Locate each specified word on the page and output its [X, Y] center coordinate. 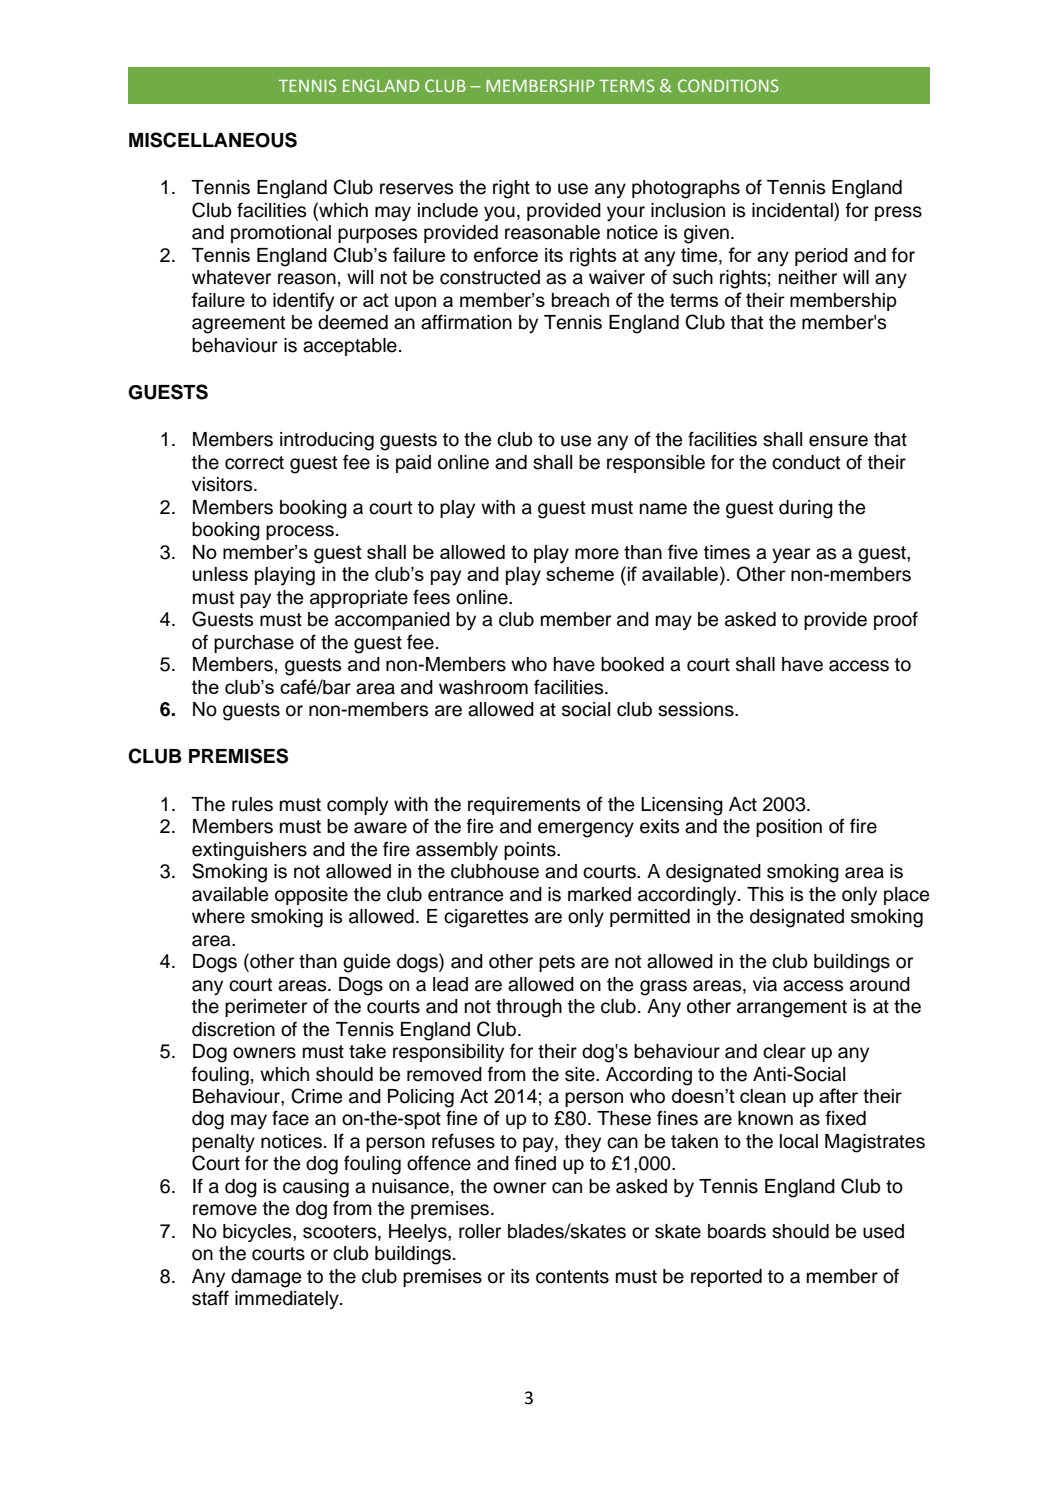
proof [896, 620]
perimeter [266, 1008]
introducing [327, 441]
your [626, 213]
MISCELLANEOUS [213, 140]
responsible [656, 464]
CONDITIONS [728, 85]
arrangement [792, 1009]
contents [572, 1277]
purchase [254, 644]
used [883, 1231]
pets [557, 963]
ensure [838, 441]
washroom [483, 687]
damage [266, 1278]
